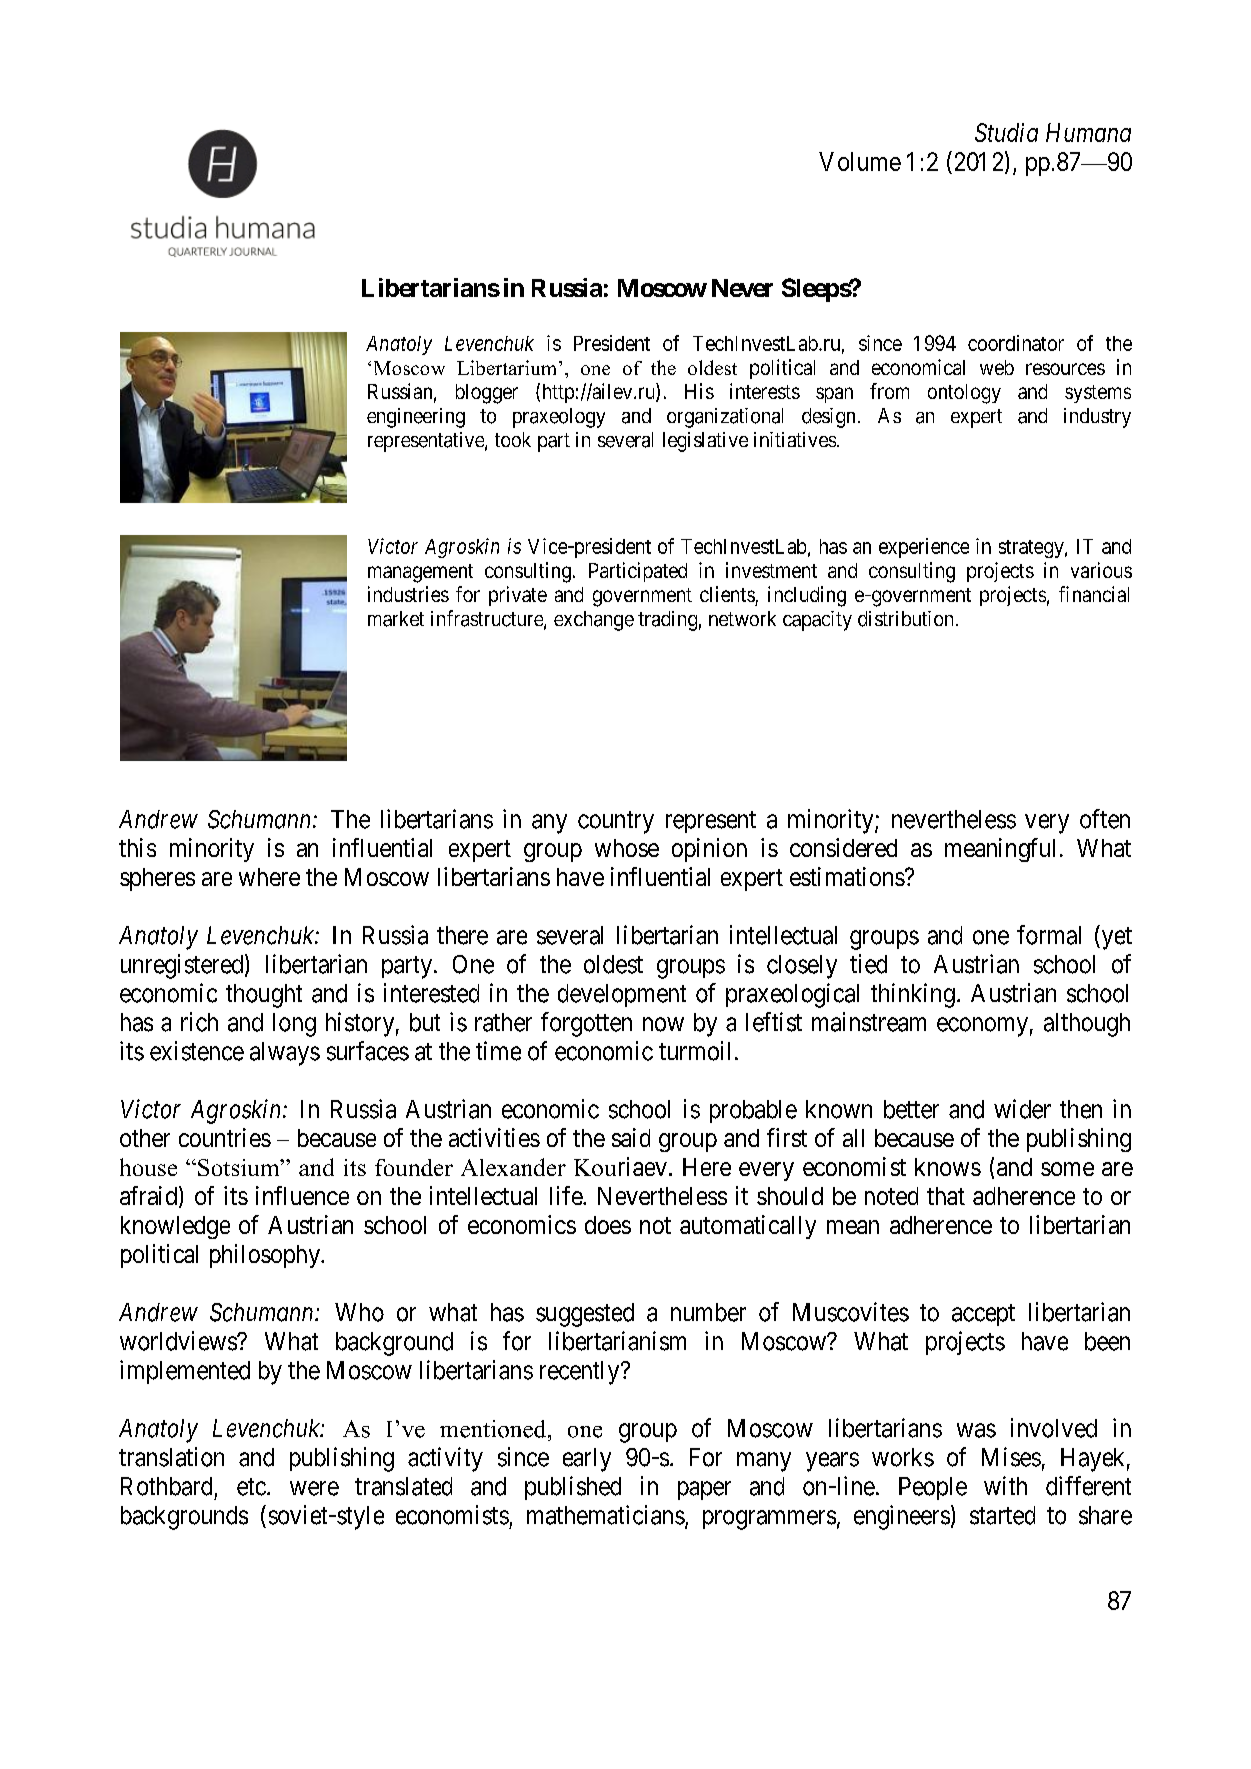 Image resolution: width=1251 pixels, height=1769 pixels. What do you see at coordinates (1088, 132) in the screenshot?
I see `Humana` at bounding box center [1088, 132].
